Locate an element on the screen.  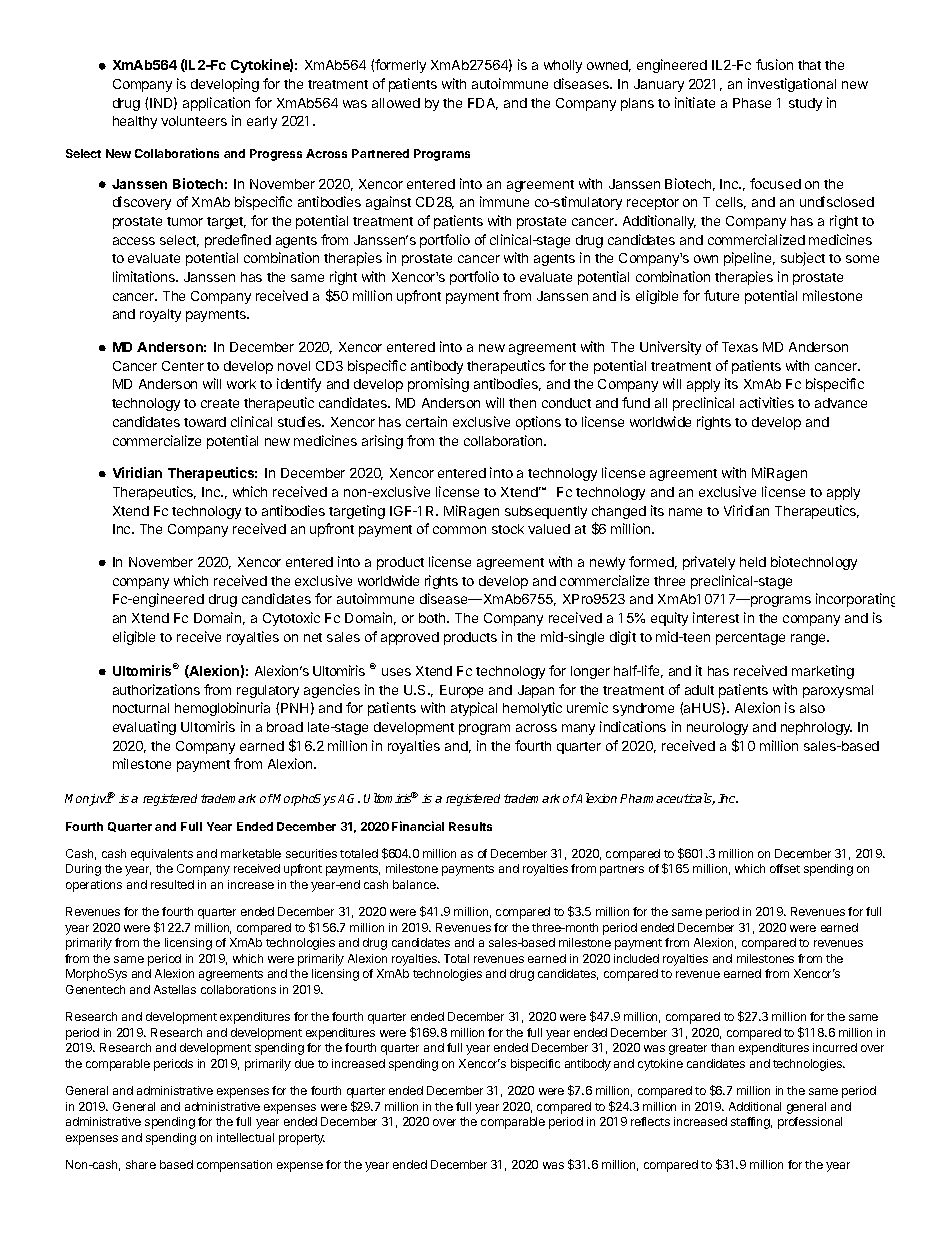
authorizations is located at coordinates (156, 689).
